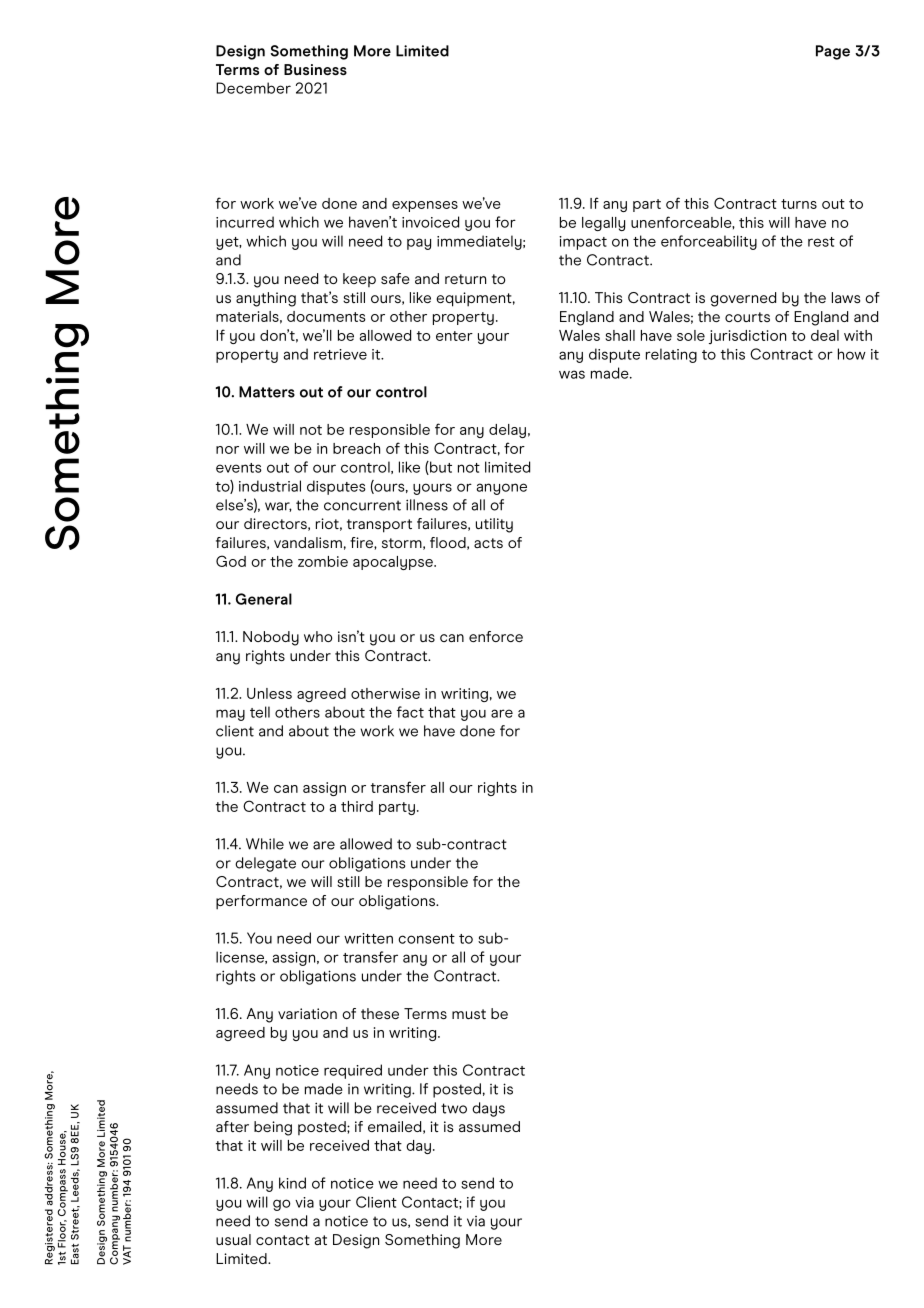  I want to click on acts, so click(488, 543).
